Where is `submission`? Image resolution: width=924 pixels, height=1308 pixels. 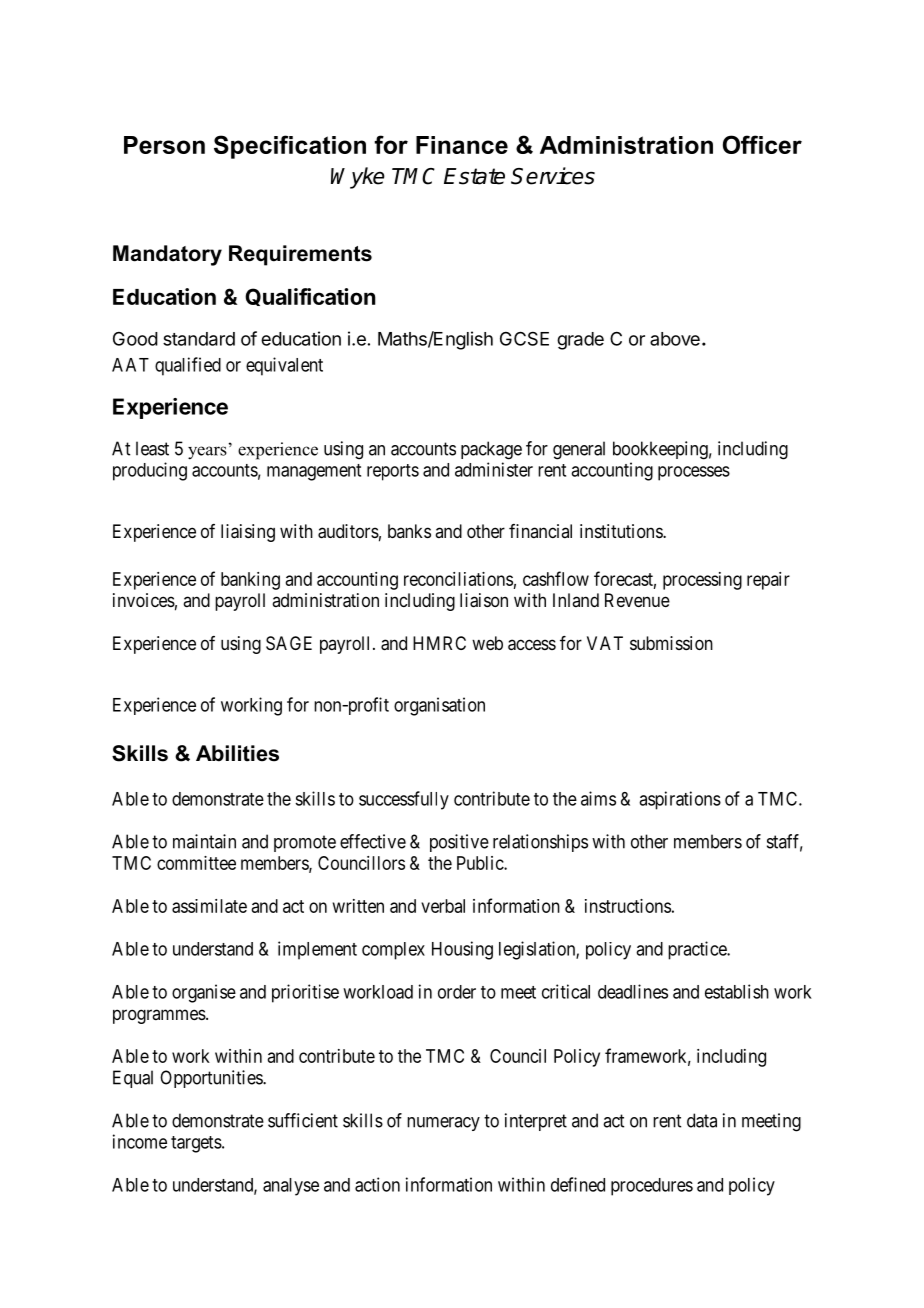
submission is located at coordinates (671, 643).
